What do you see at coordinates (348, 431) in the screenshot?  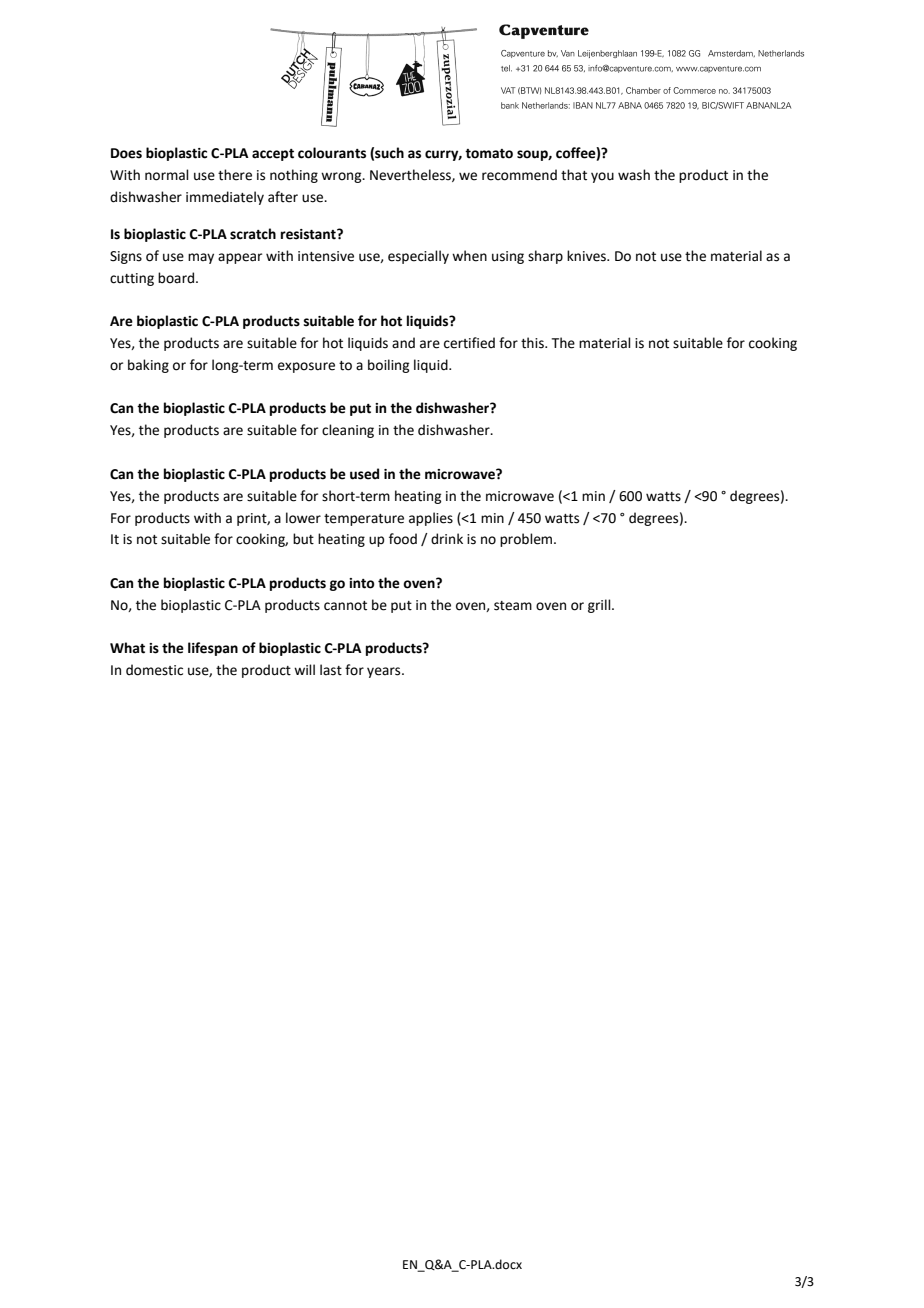 I see `cleaning` at bounding box center [348, 431].
